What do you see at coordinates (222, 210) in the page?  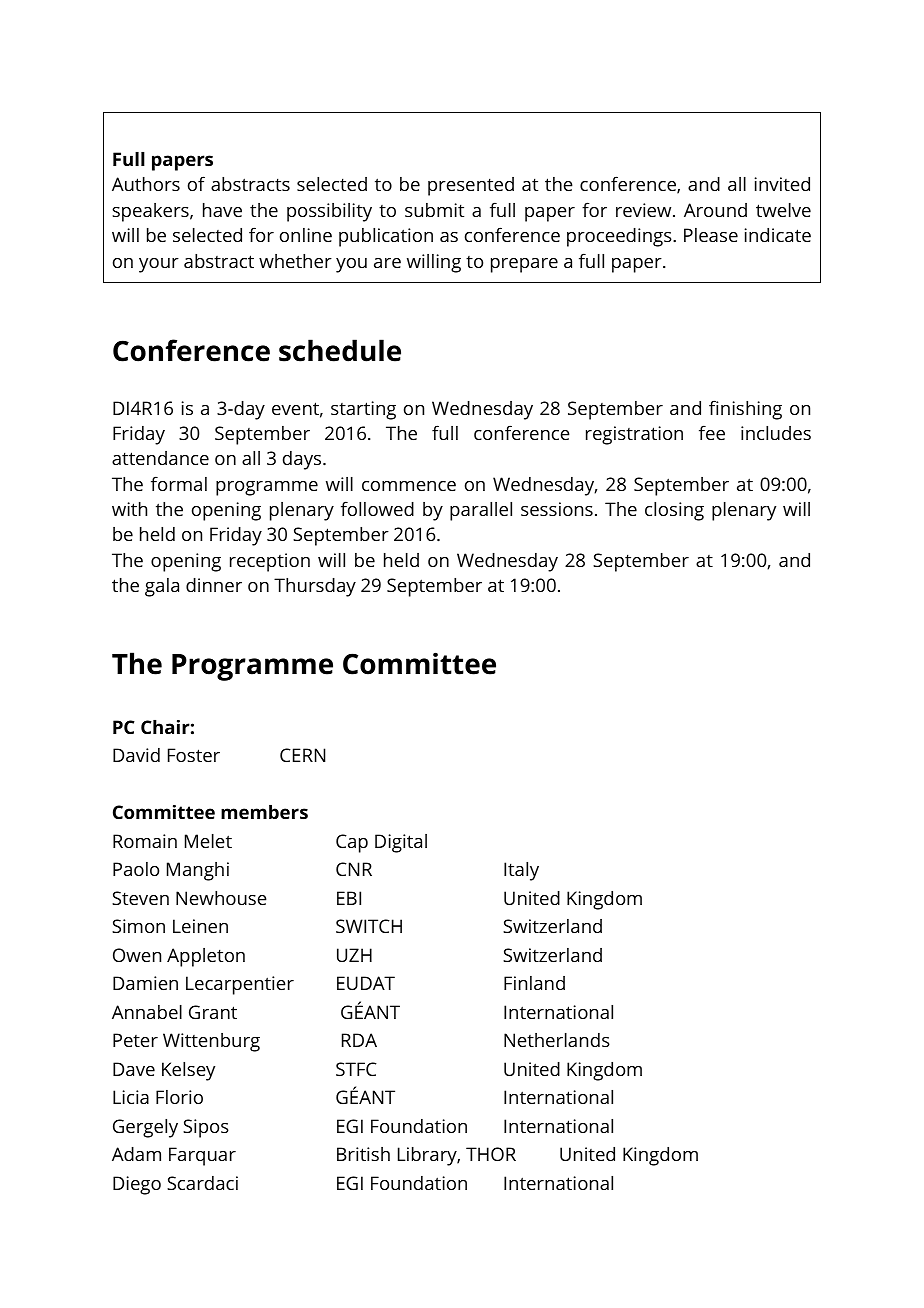 I see `have` at bounding box center [222, 210].
